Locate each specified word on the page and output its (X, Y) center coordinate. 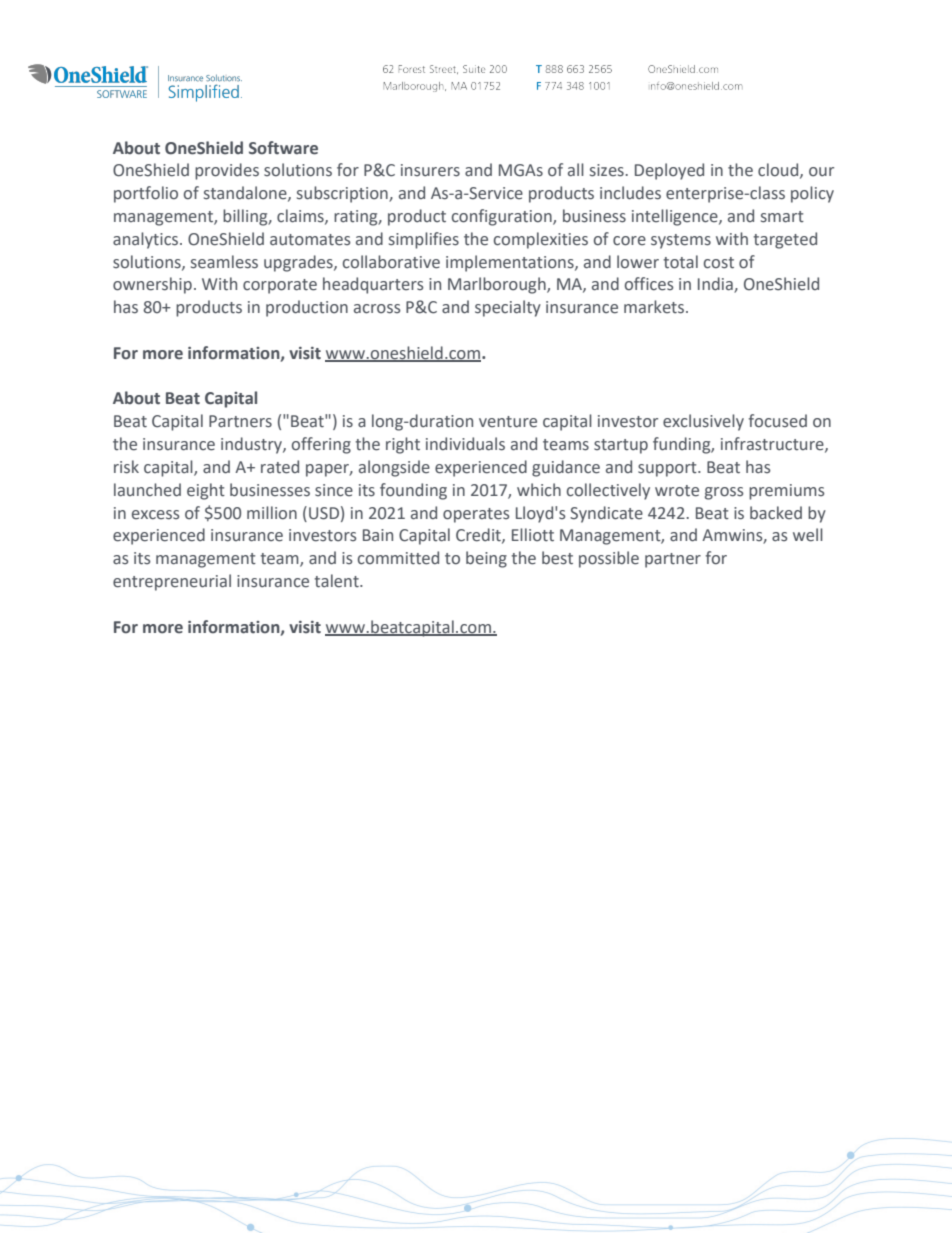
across (377, 309)
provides (227, 171)
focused (778, 421)
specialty (508, 308)
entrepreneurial (172, 582)
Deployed (669, 171)
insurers (430, 170)
